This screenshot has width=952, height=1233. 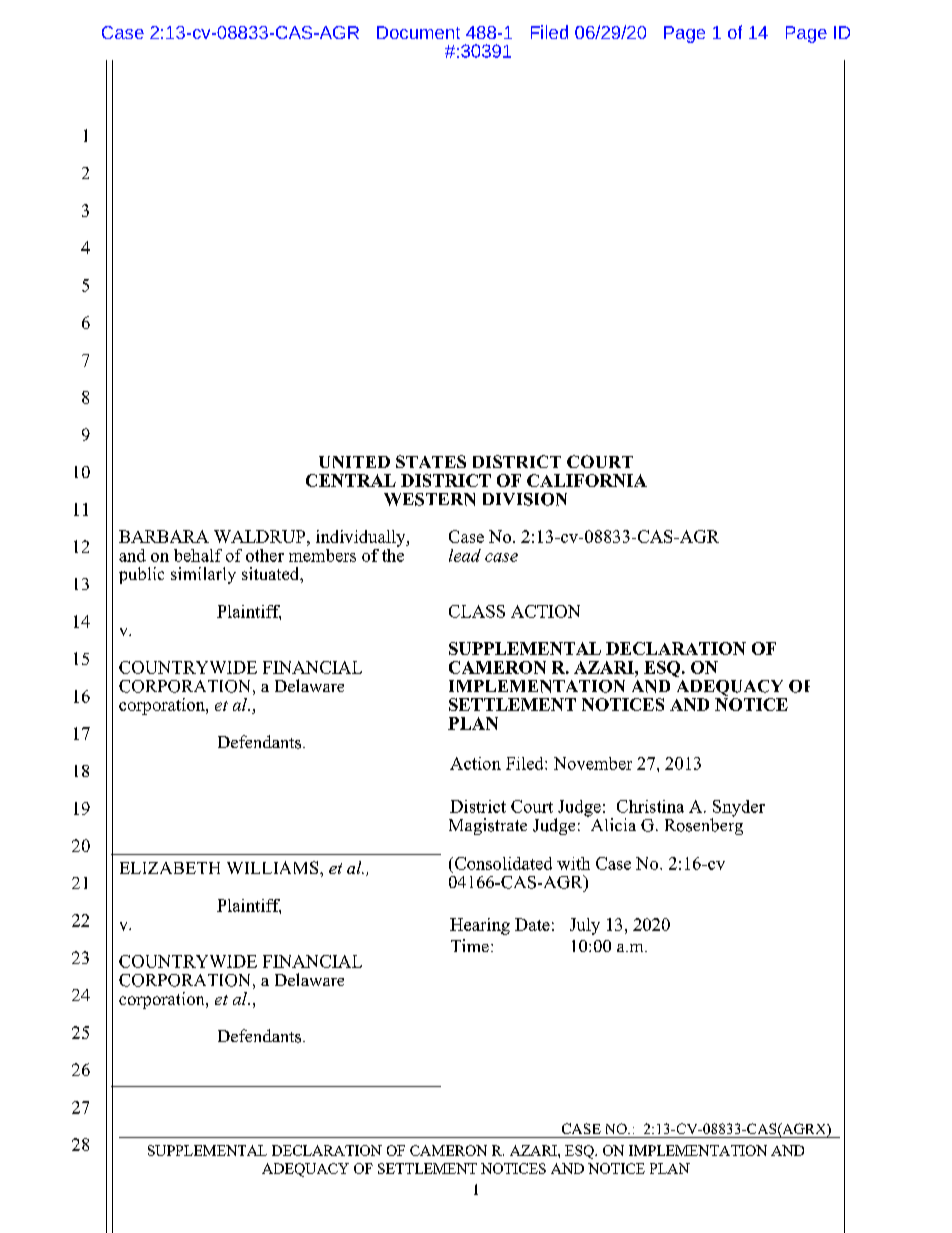 I want to click on November, so click(x=593, y=763).
